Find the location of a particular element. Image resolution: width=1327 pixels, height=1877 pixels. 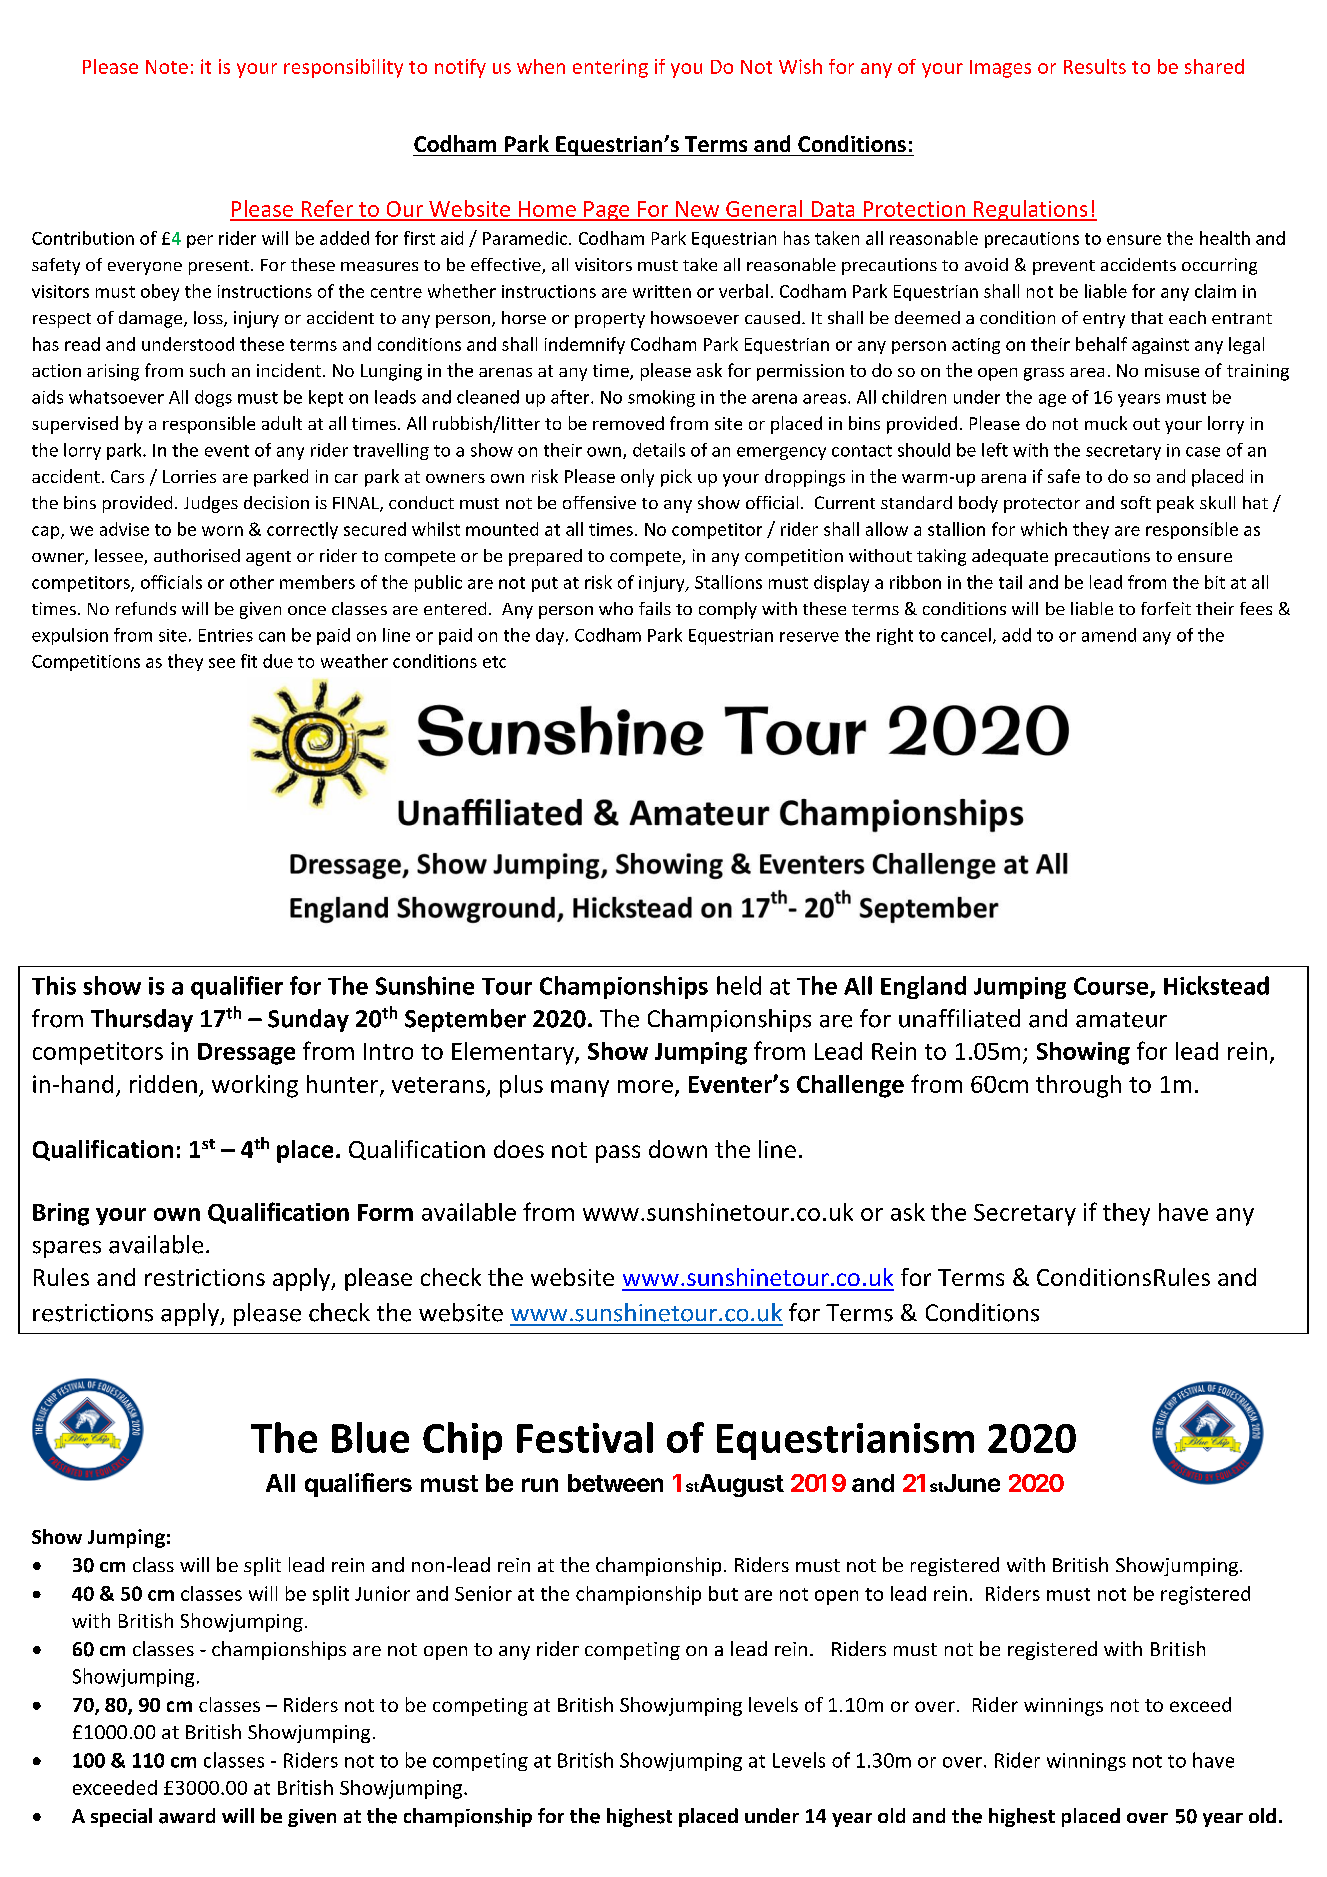

Senior is located at coordinates (483, 1593).
